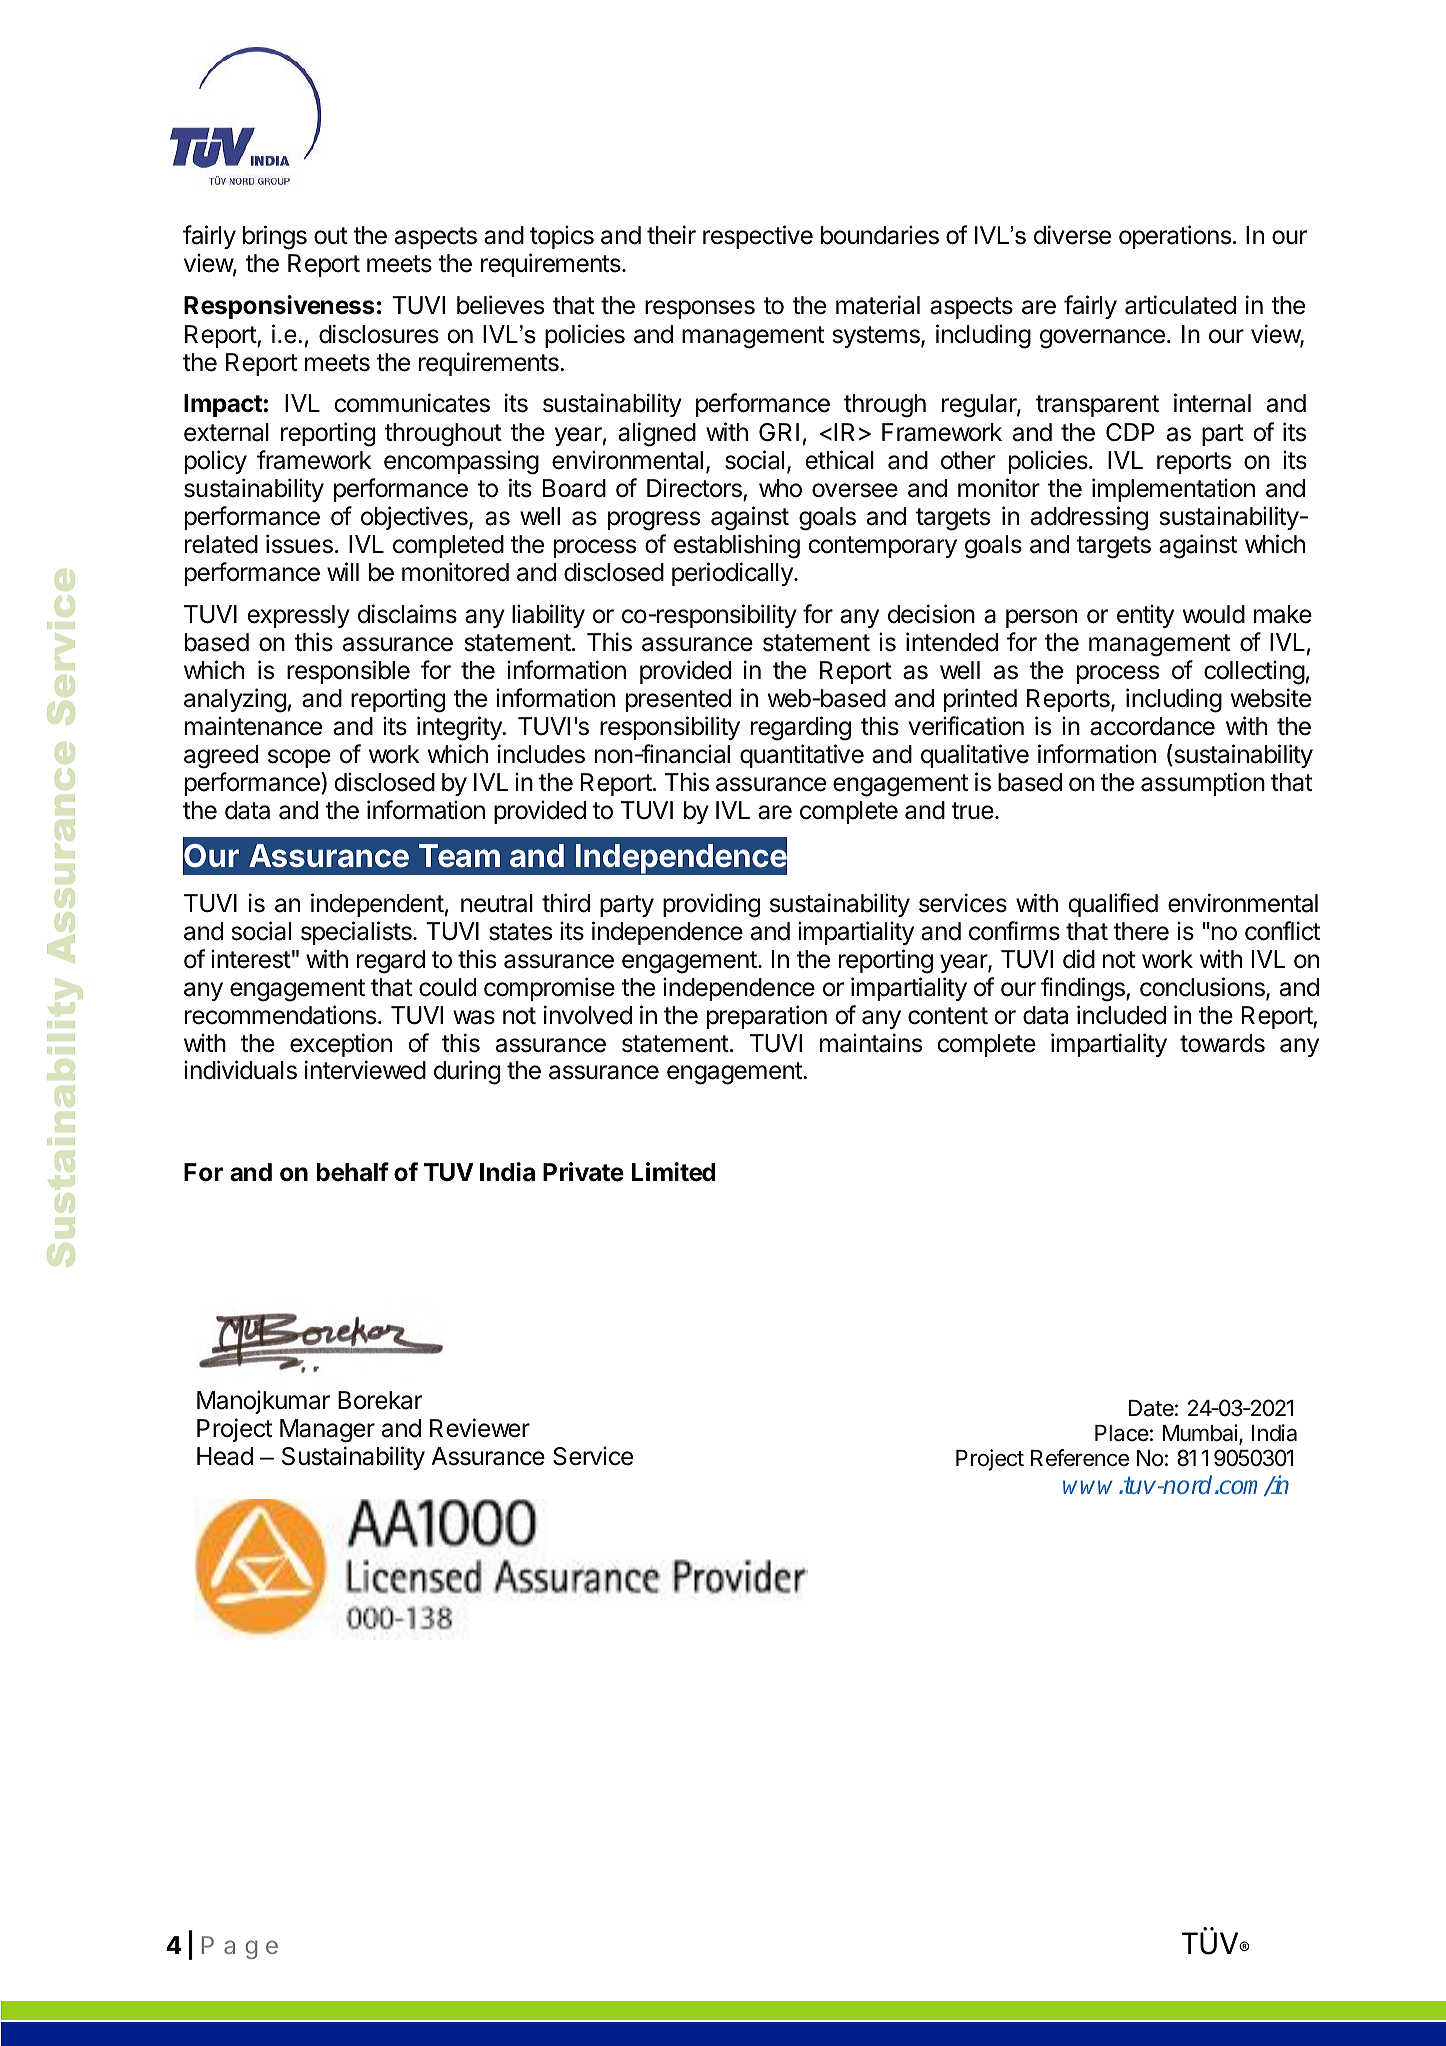 Image resolution: width=1446 pixels, height=2046 pixels. Describe the element at coordinates (279, 307) in the image. I see `Responsiveness` at that location.
